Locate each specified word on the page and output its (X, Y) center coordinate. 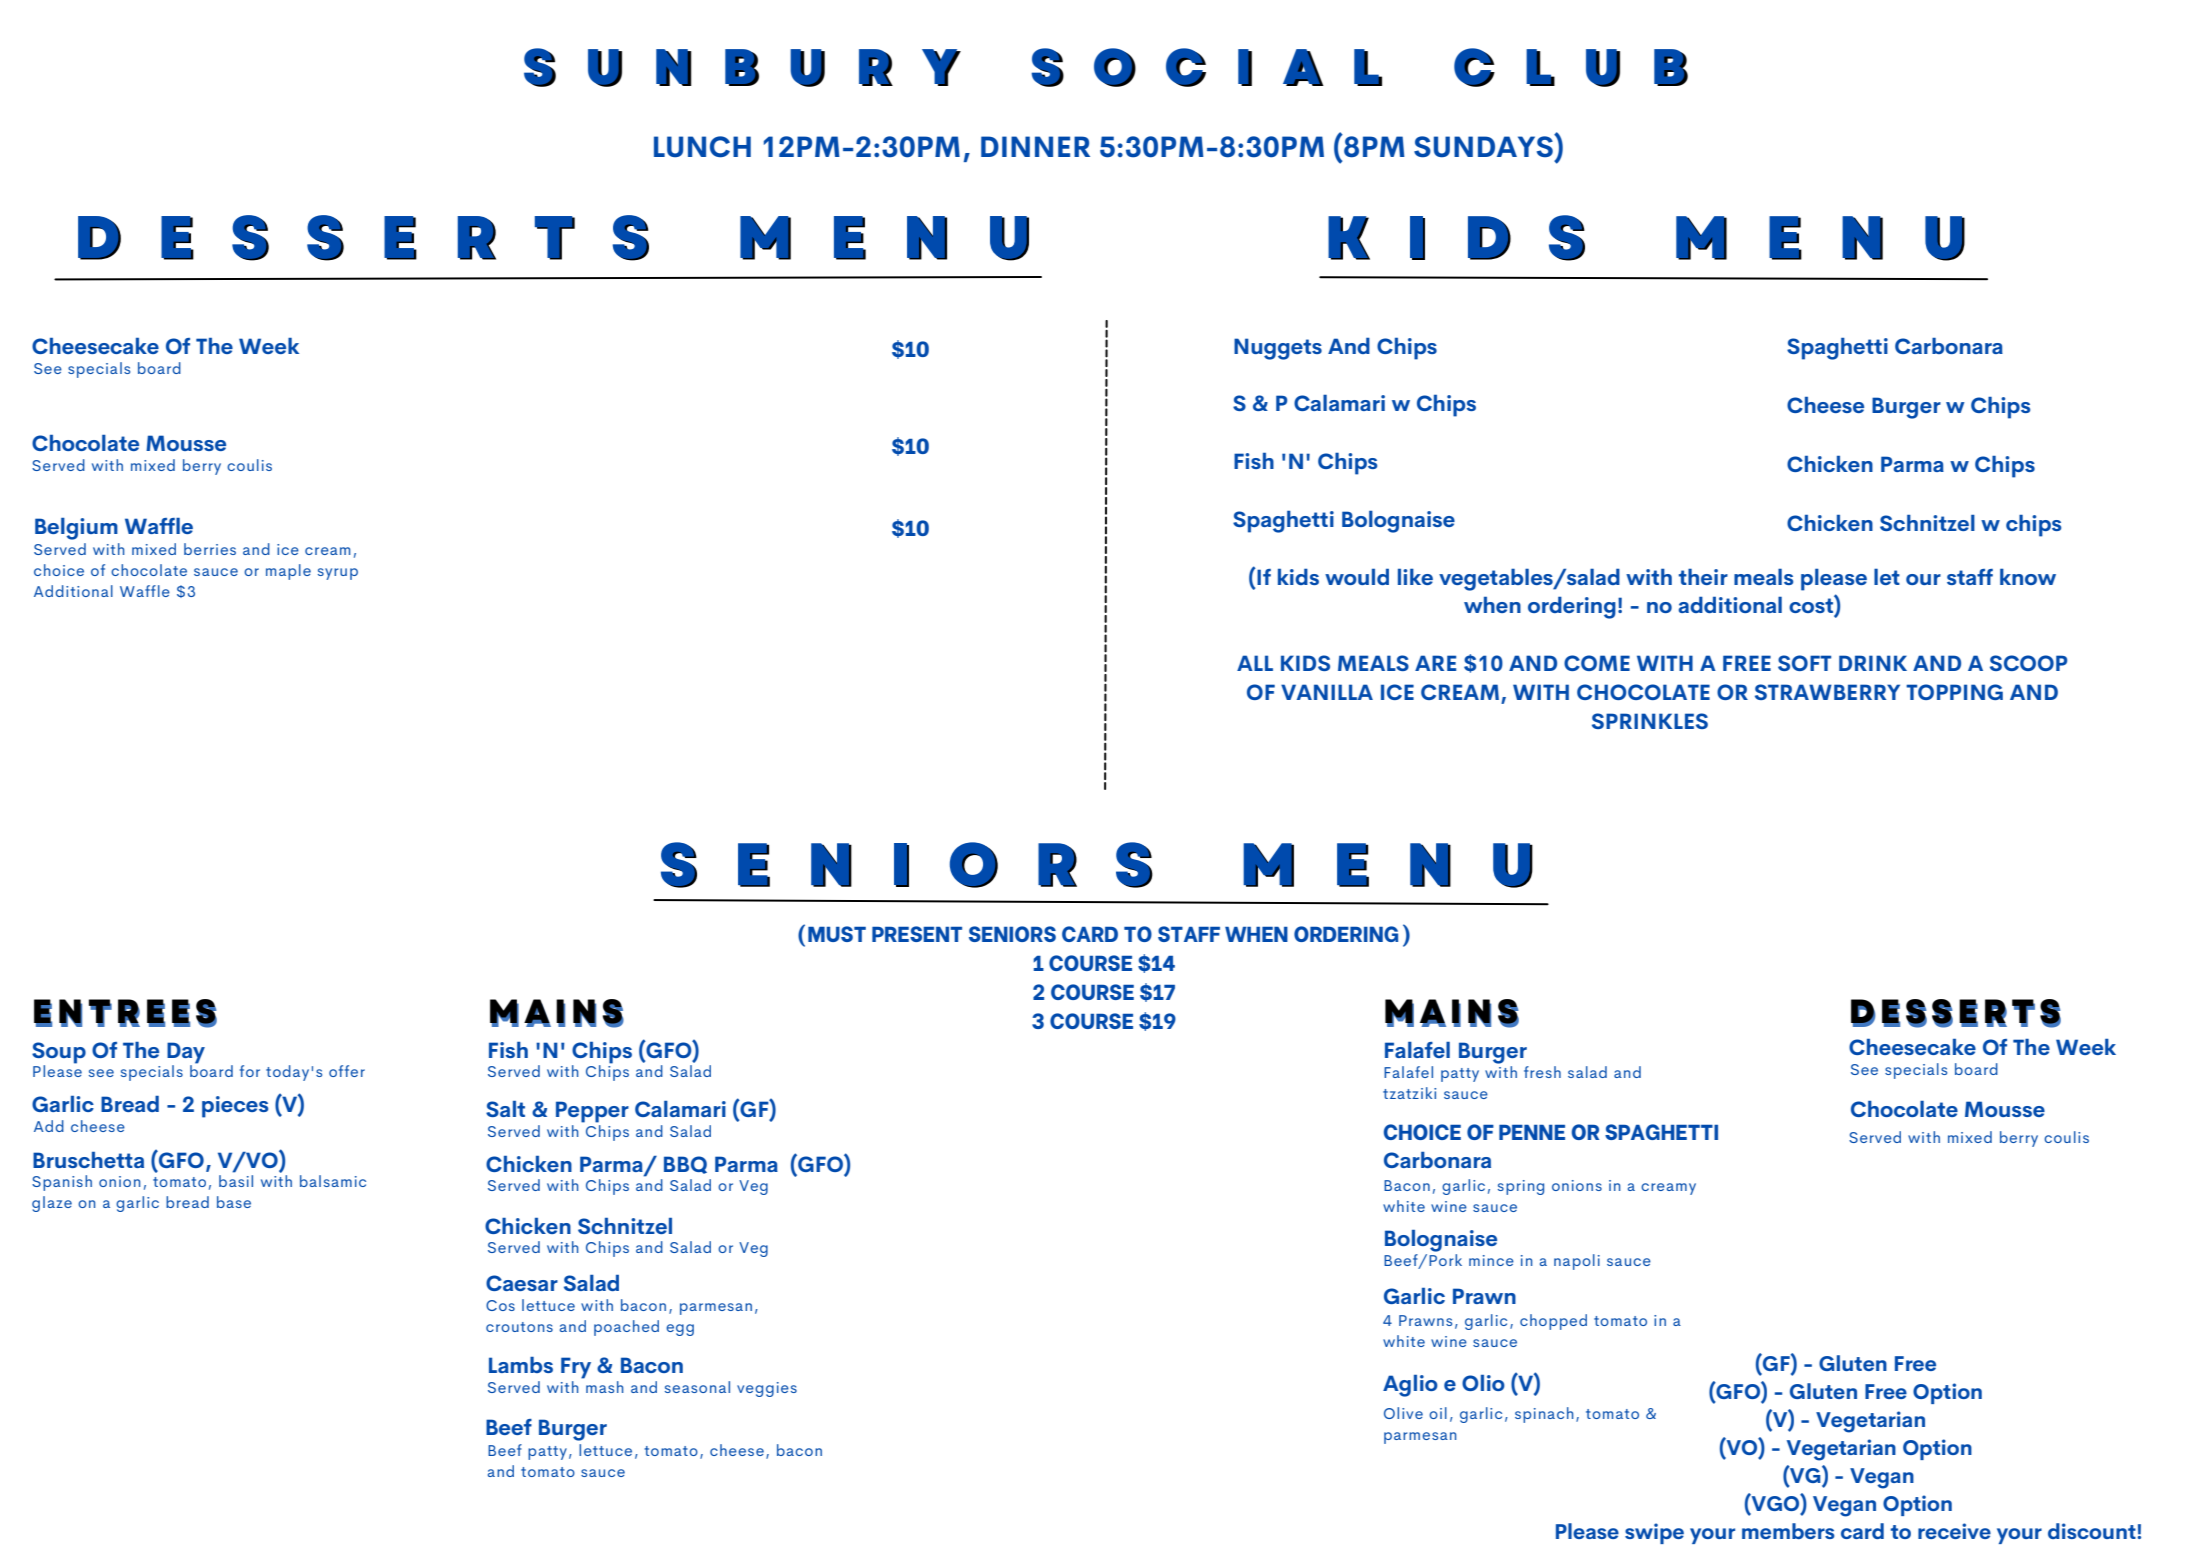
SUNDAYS (1484, 146)
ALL (1255, 663)
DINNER (1035, 146)
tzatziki (1409, 1093)
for (250, 1071)
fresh (1542, 1072)
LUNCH (702, 147)
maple (288, 572)
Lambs (521, 1365)
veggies (767, 1389)
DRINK (1873, 663)
